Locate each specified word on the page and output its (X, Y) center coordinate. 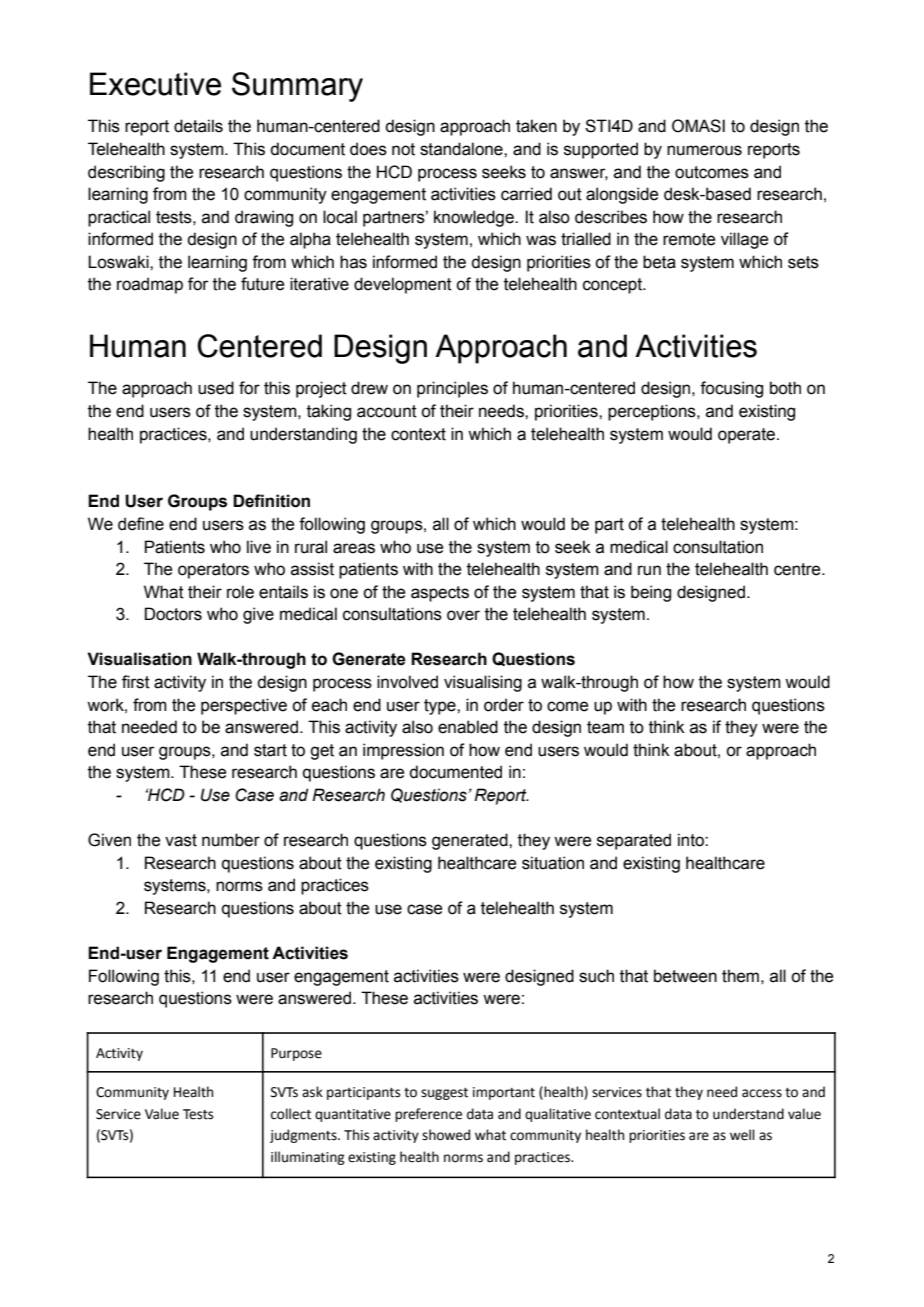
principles (452, 389)
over (463, 615)
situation (553, 863)
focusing (731, 389)
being (651, 593)
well (742, 1135)
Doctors (173, 614)
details (198, 126)
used (216, 388)
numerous (704, 150)
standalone (462, 149)
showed (446, 1135)
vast (181, 840)
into (692, 840)
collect (291, 1114)
